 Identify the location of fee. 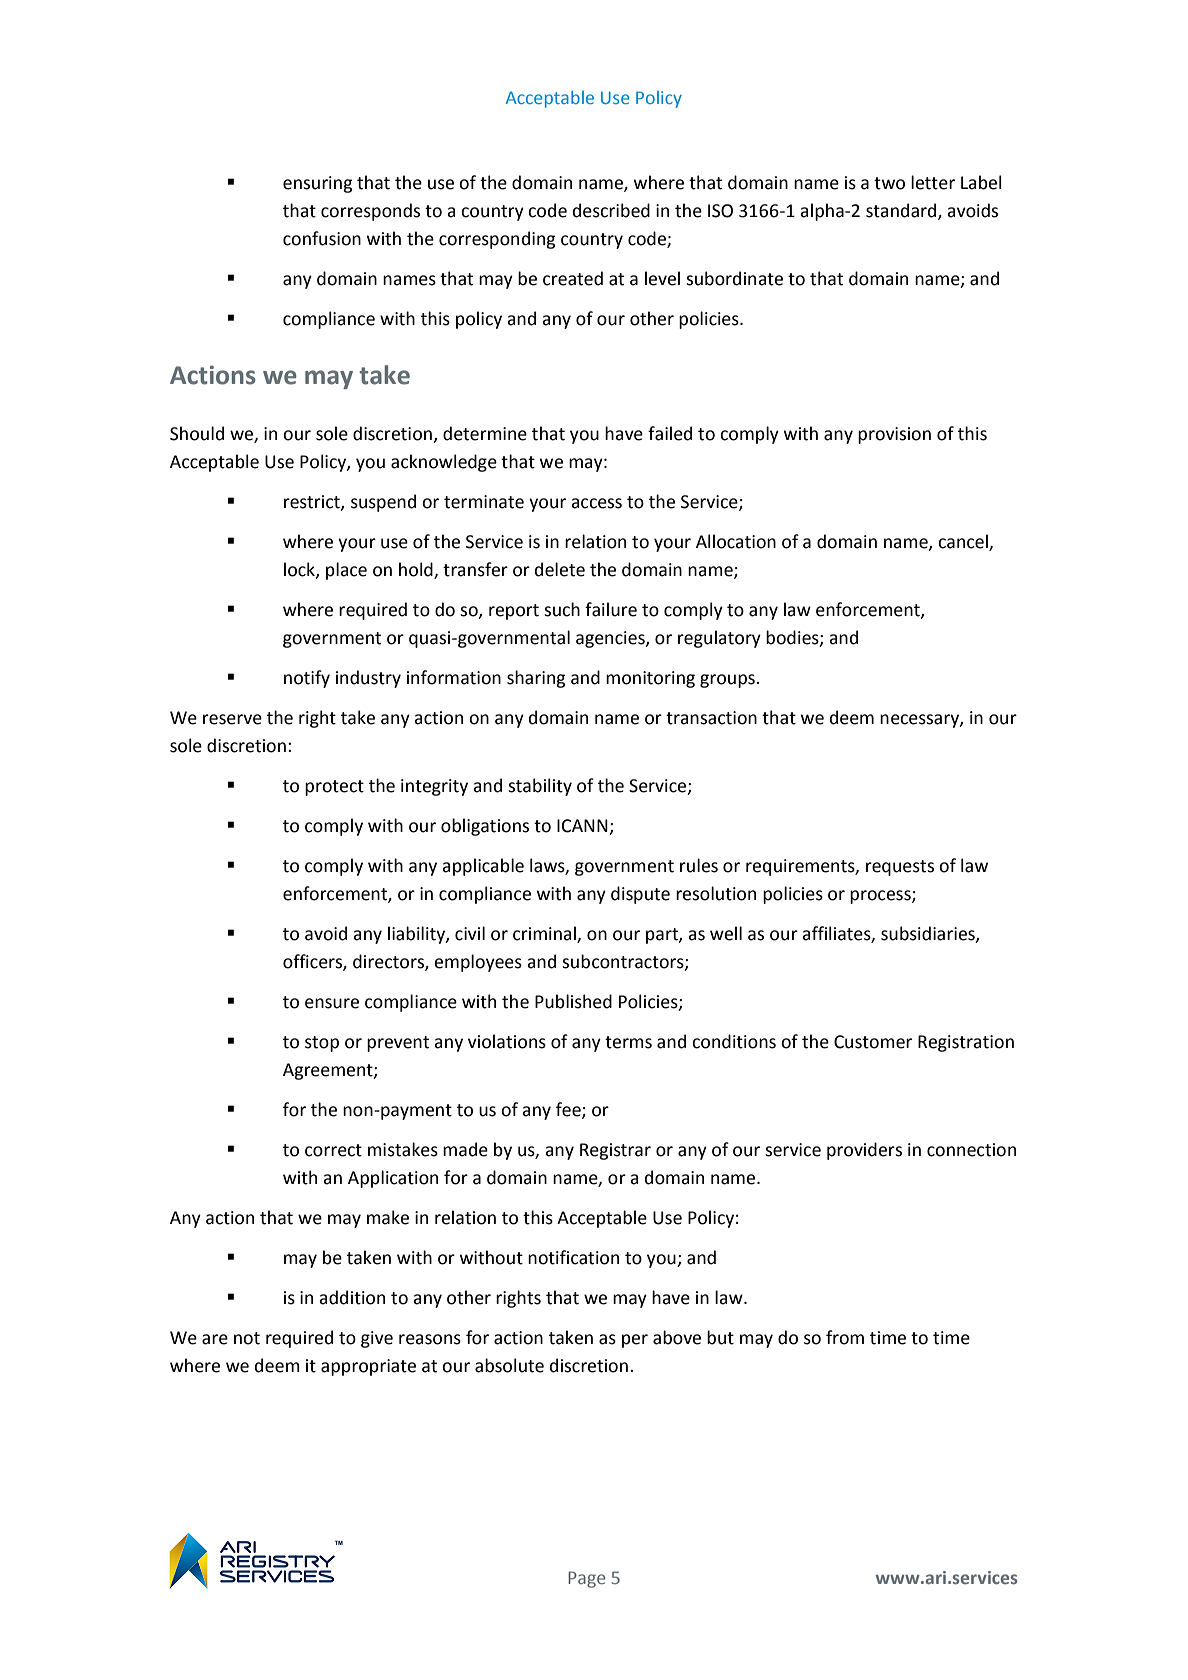
(569, 1110).
